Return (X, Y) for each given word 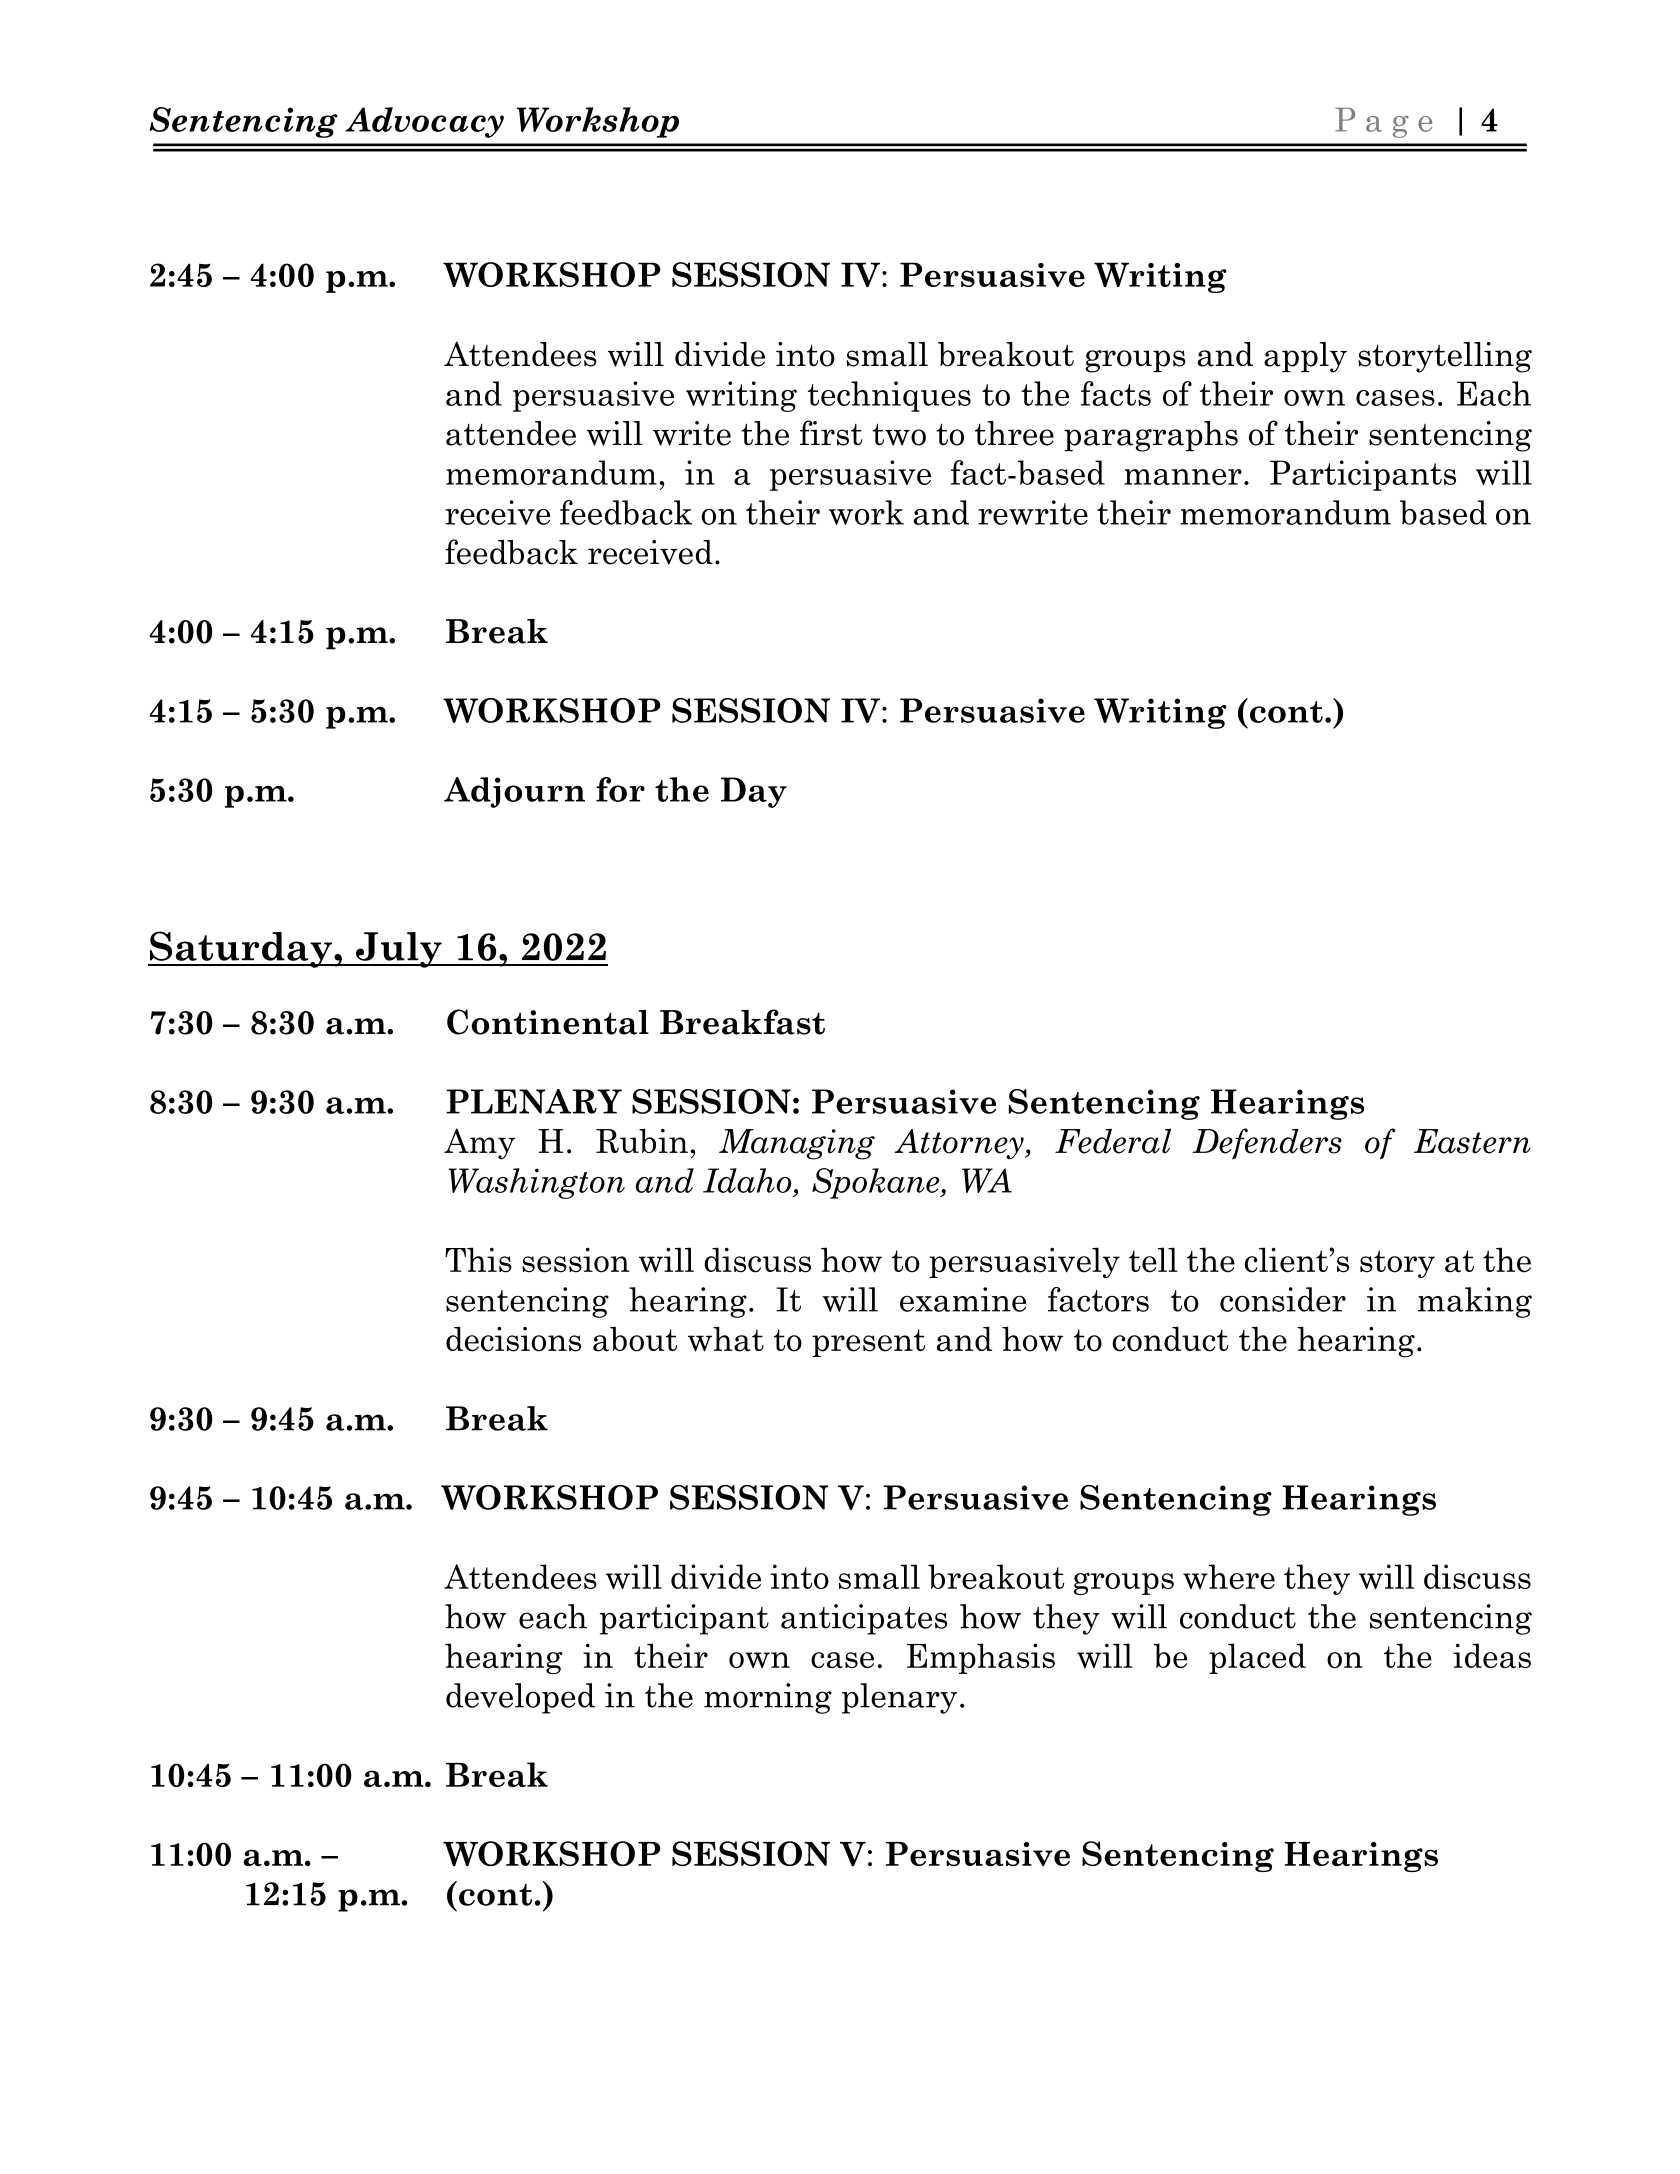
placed (1257, 1658)
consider (1283, 1299)
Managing (797, 1144)
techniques (889, 396)
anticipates (864, 1619)
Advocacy (424, 122)
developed (520, 1698)
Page (1383, 123)
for (620, 789)
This (478, 1260)
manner (1183, 477)
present (868, 1343)
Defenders (1267, 1144)
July (399, 950)
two (899, 434)
